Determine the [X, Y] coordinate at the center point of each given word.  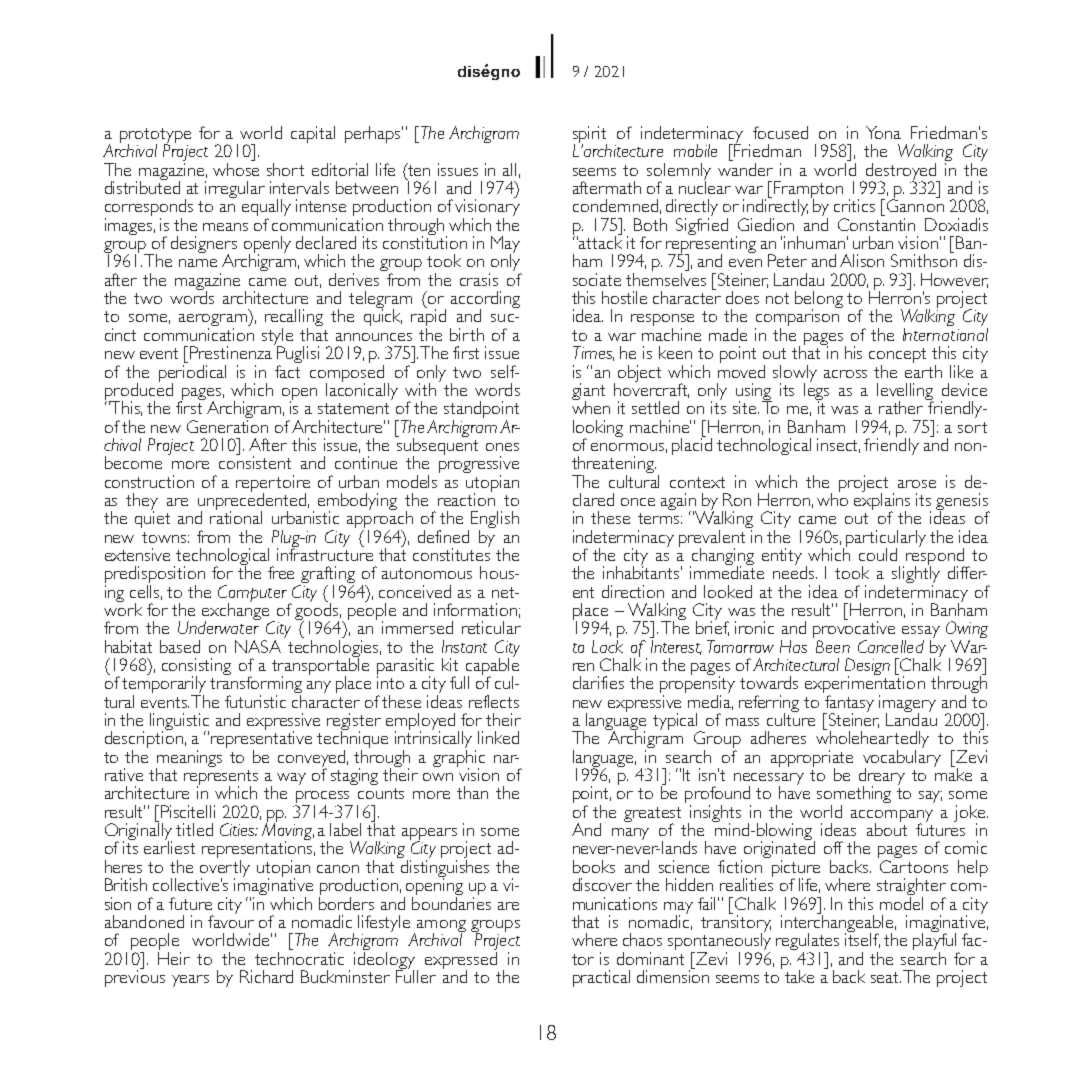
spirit [590, 136]
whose [236, 169]
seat [886, 977]
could [878, 554]
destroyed [901, 172]
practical [601, 978]
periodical [192, 374]
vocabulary [902, 759]
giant [588, 393]
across [845, 374]
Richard [266, 976]
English [495, 521]
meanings [189, 759]
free [281, 572]
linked [498, 737]
